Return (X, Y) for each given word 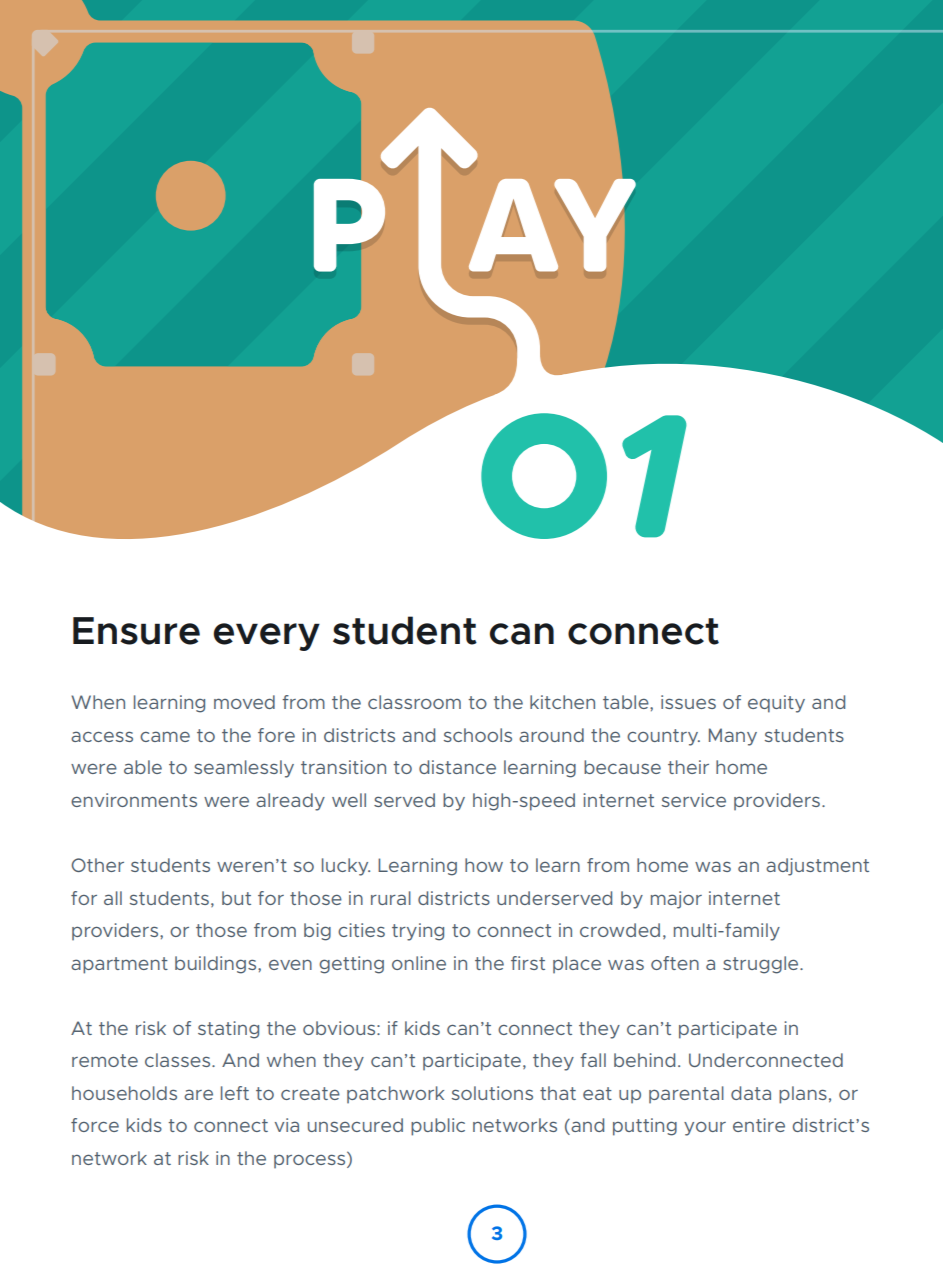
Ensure (136, 631)
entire (759, 1125)
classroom (414, 702)
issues (688, 702)
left (235, 1093)
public (438, 1127)
